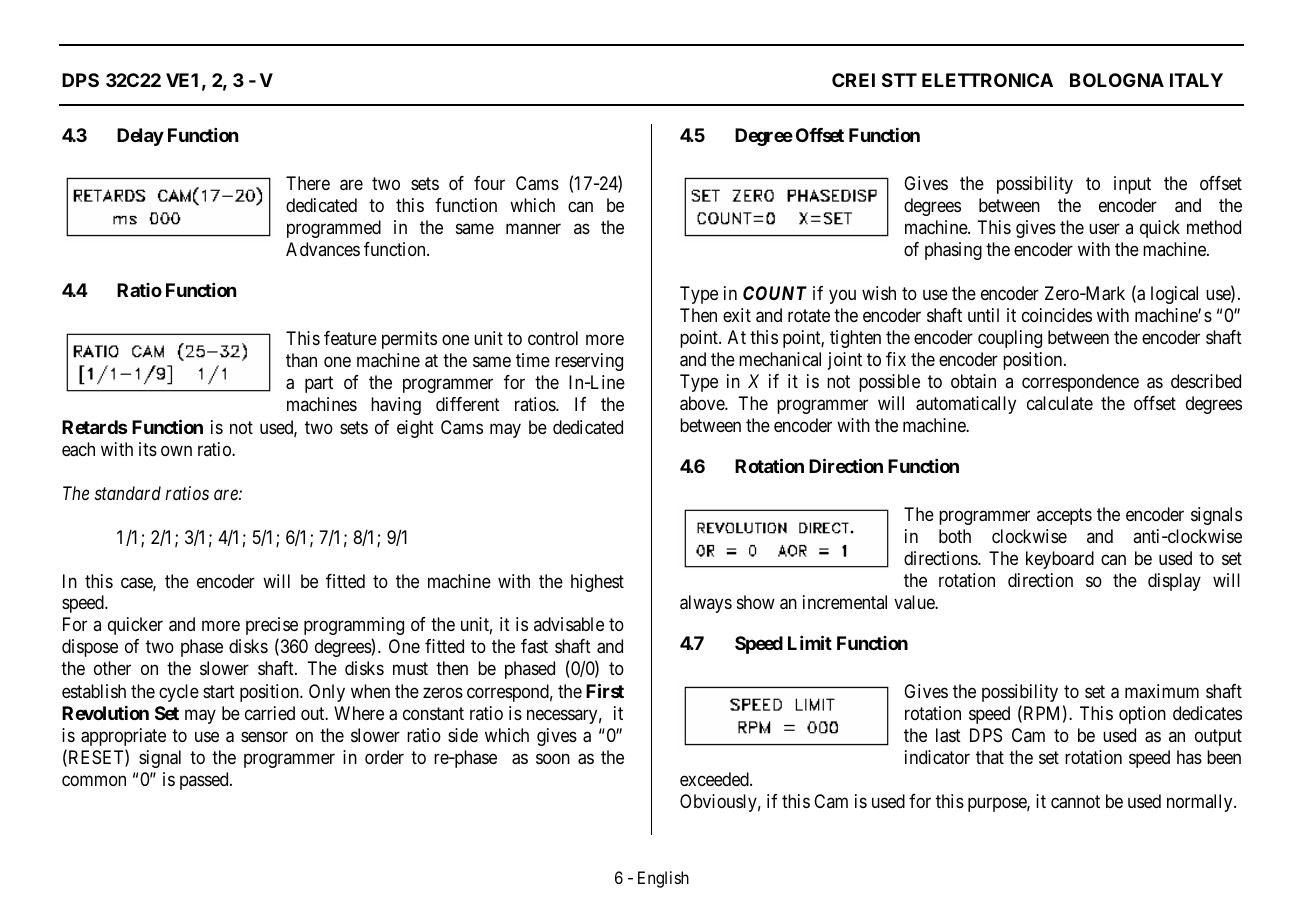 The height and width of the page is (924, 1308). I want to click on passed, so click(205, 781).
